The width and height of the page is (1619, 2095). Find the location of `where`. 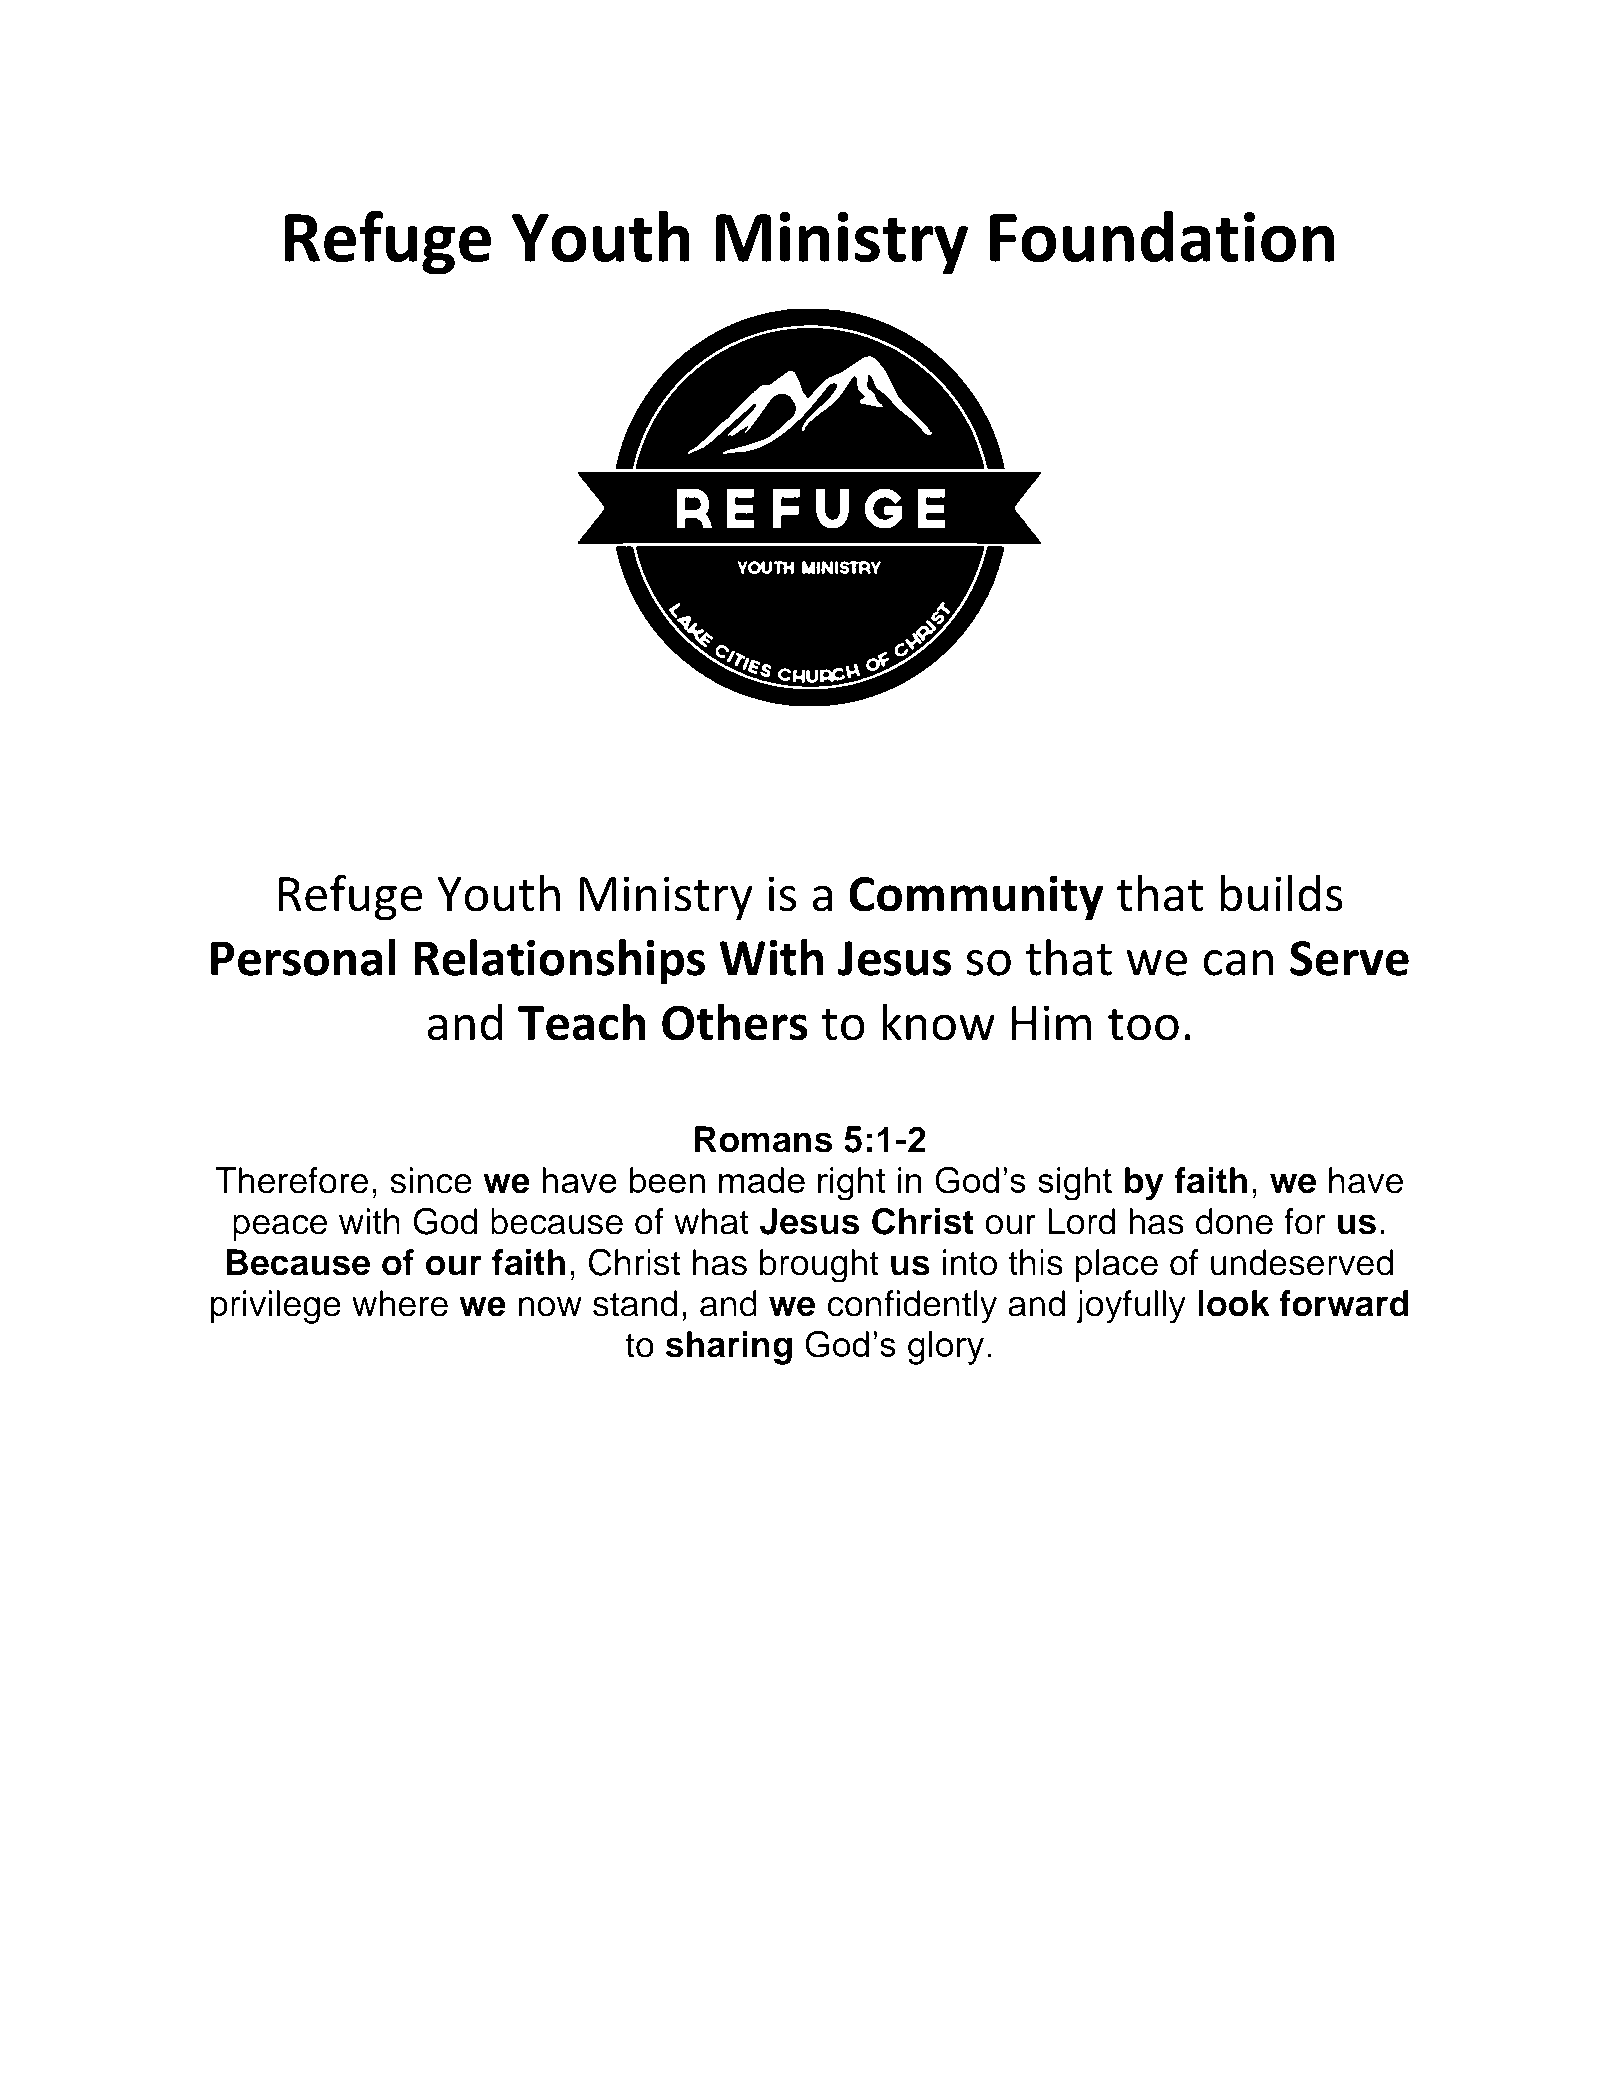

where is located at coordinates (400, 1303).
